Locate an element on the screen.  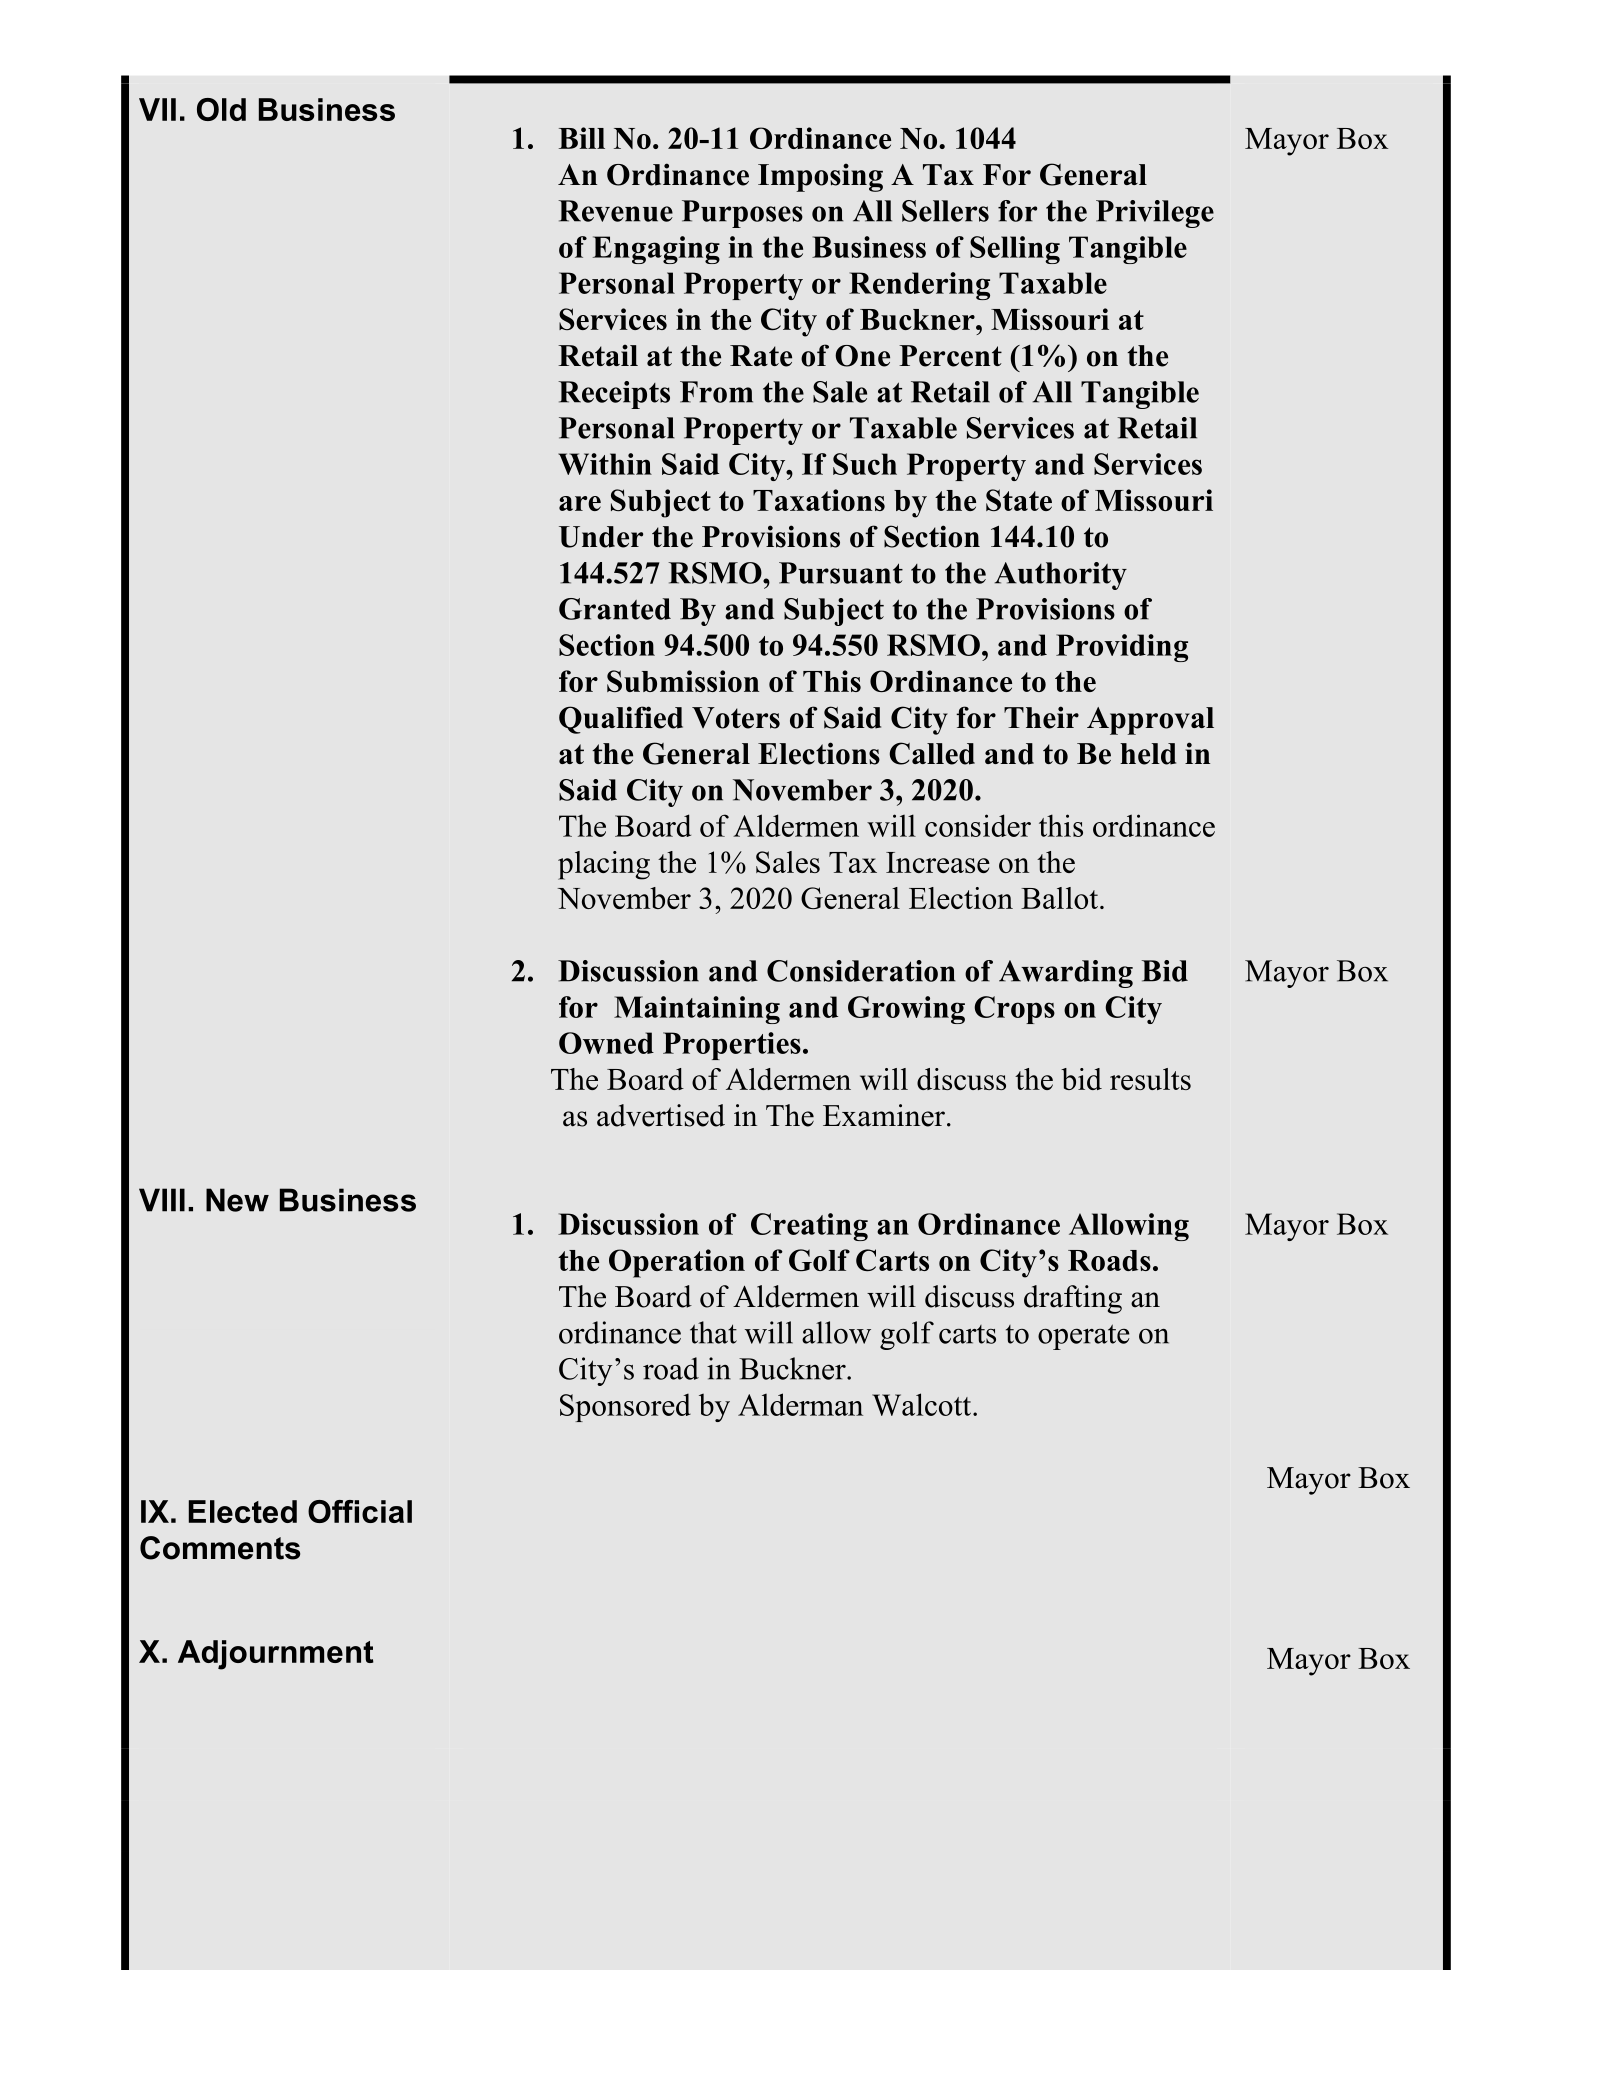
Adjournment is located at coordinates (276, 1655).
